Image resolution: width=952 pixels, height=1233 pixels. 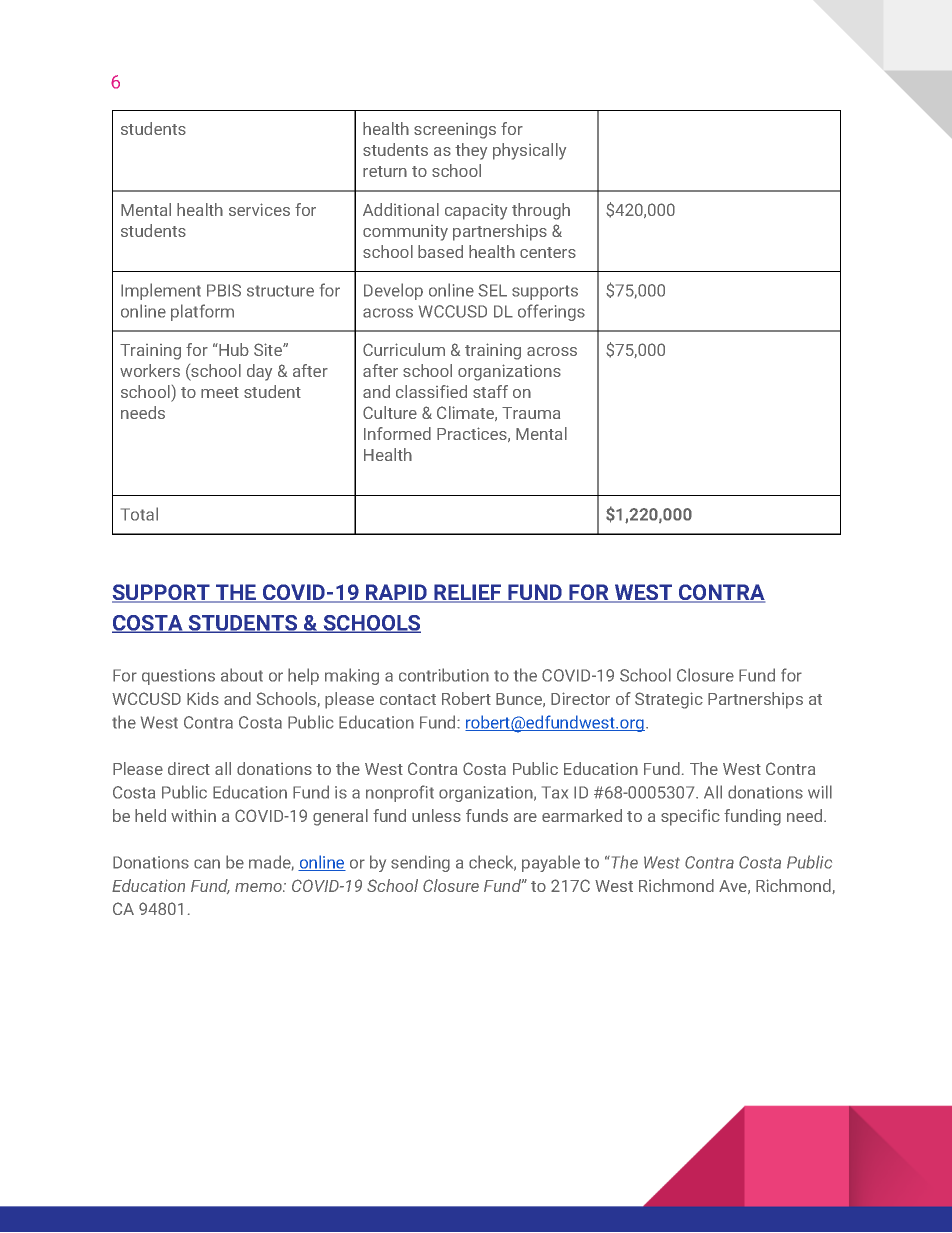 What do you see at coordinates (529, 151) in the screenshot?
I see `physically` at bounding box center [529, 151].
